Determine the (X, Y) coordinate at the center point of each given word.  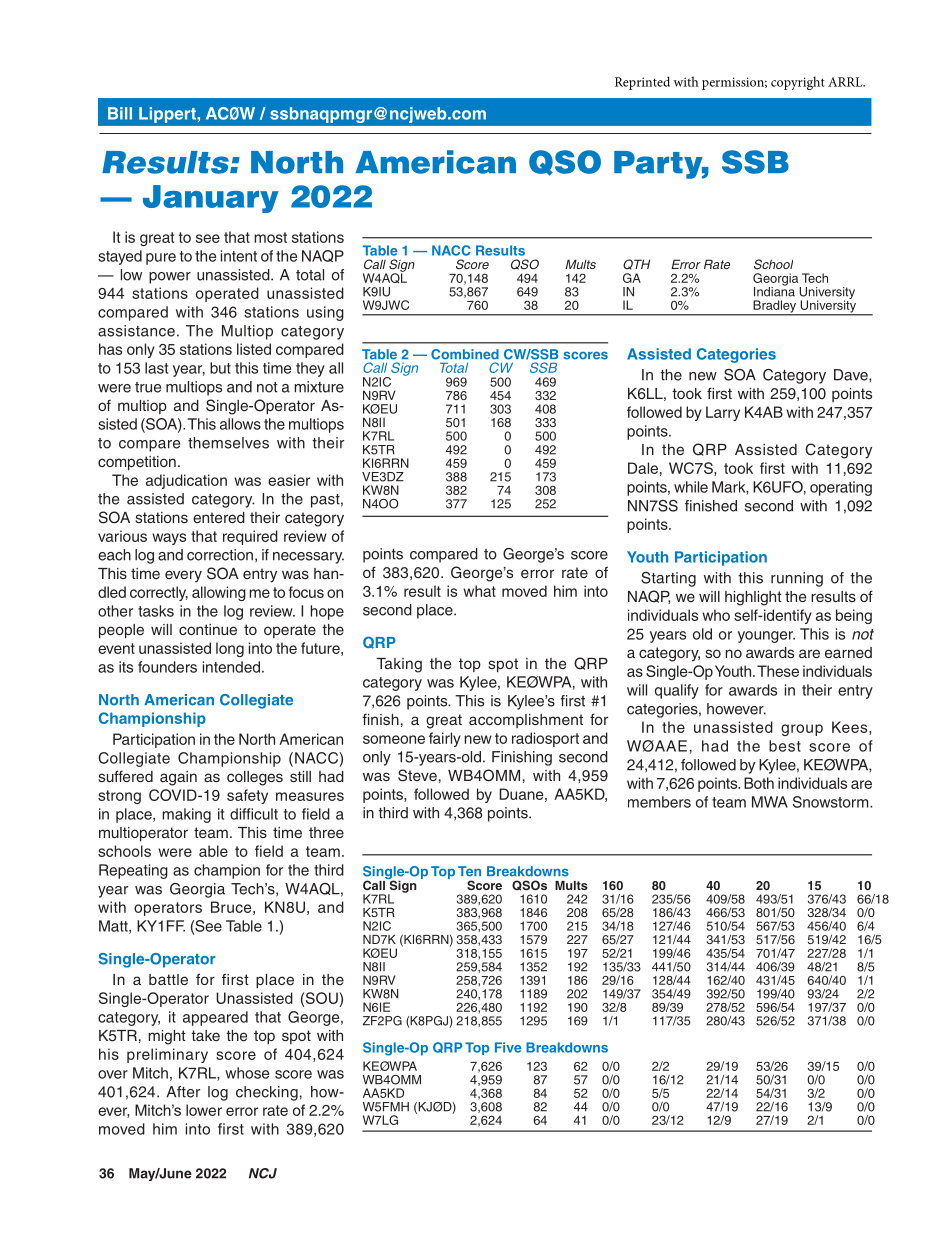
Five (508, 1047)
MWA (770, 802)
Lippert (168, 115)
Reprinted (642, 83)
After (183, 1092)
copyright (798, 83)
